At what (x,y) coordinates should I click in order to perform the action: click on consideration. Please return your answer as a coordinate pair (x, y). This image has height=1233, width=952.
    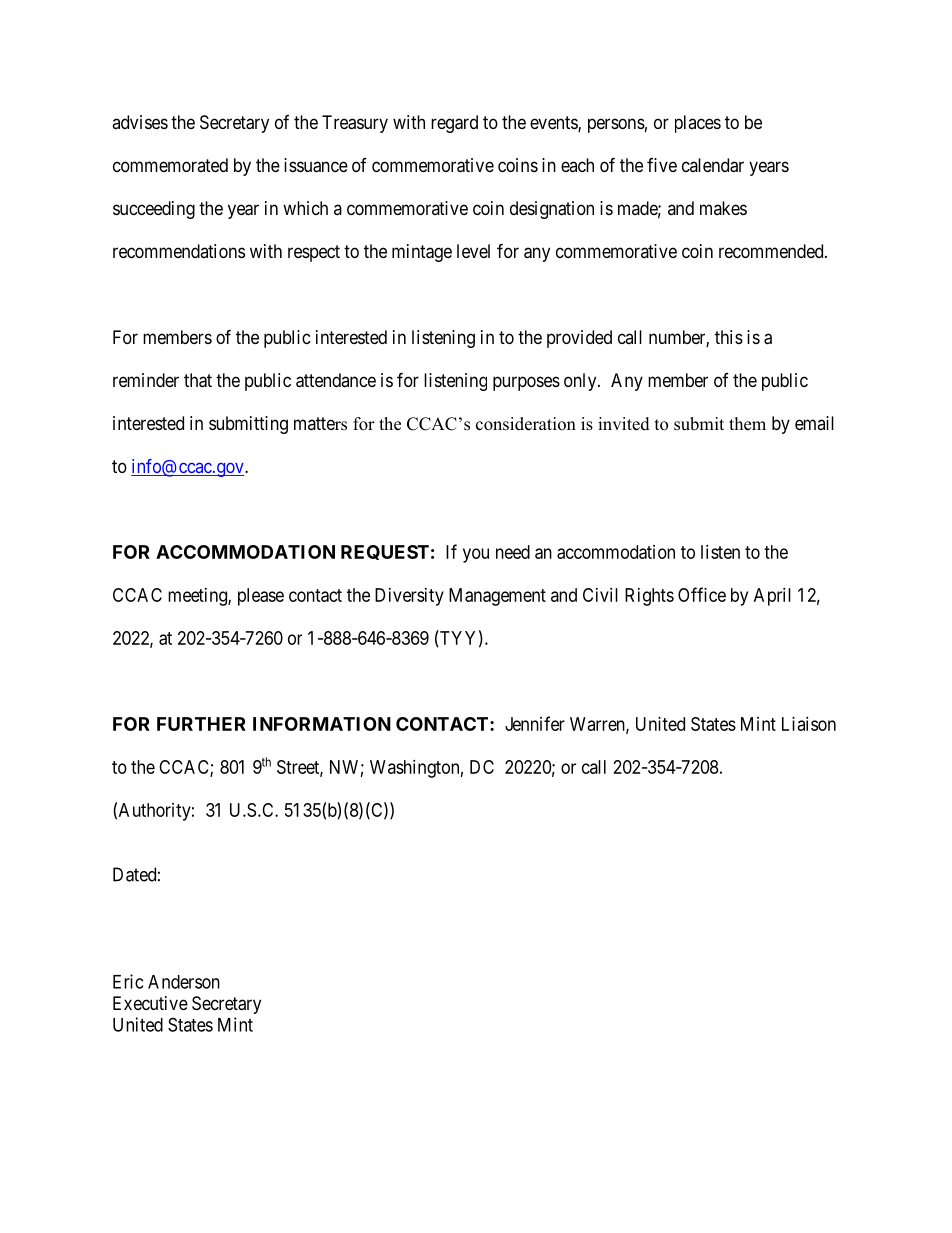
    Looking at the image, I should click on (526, 424).
